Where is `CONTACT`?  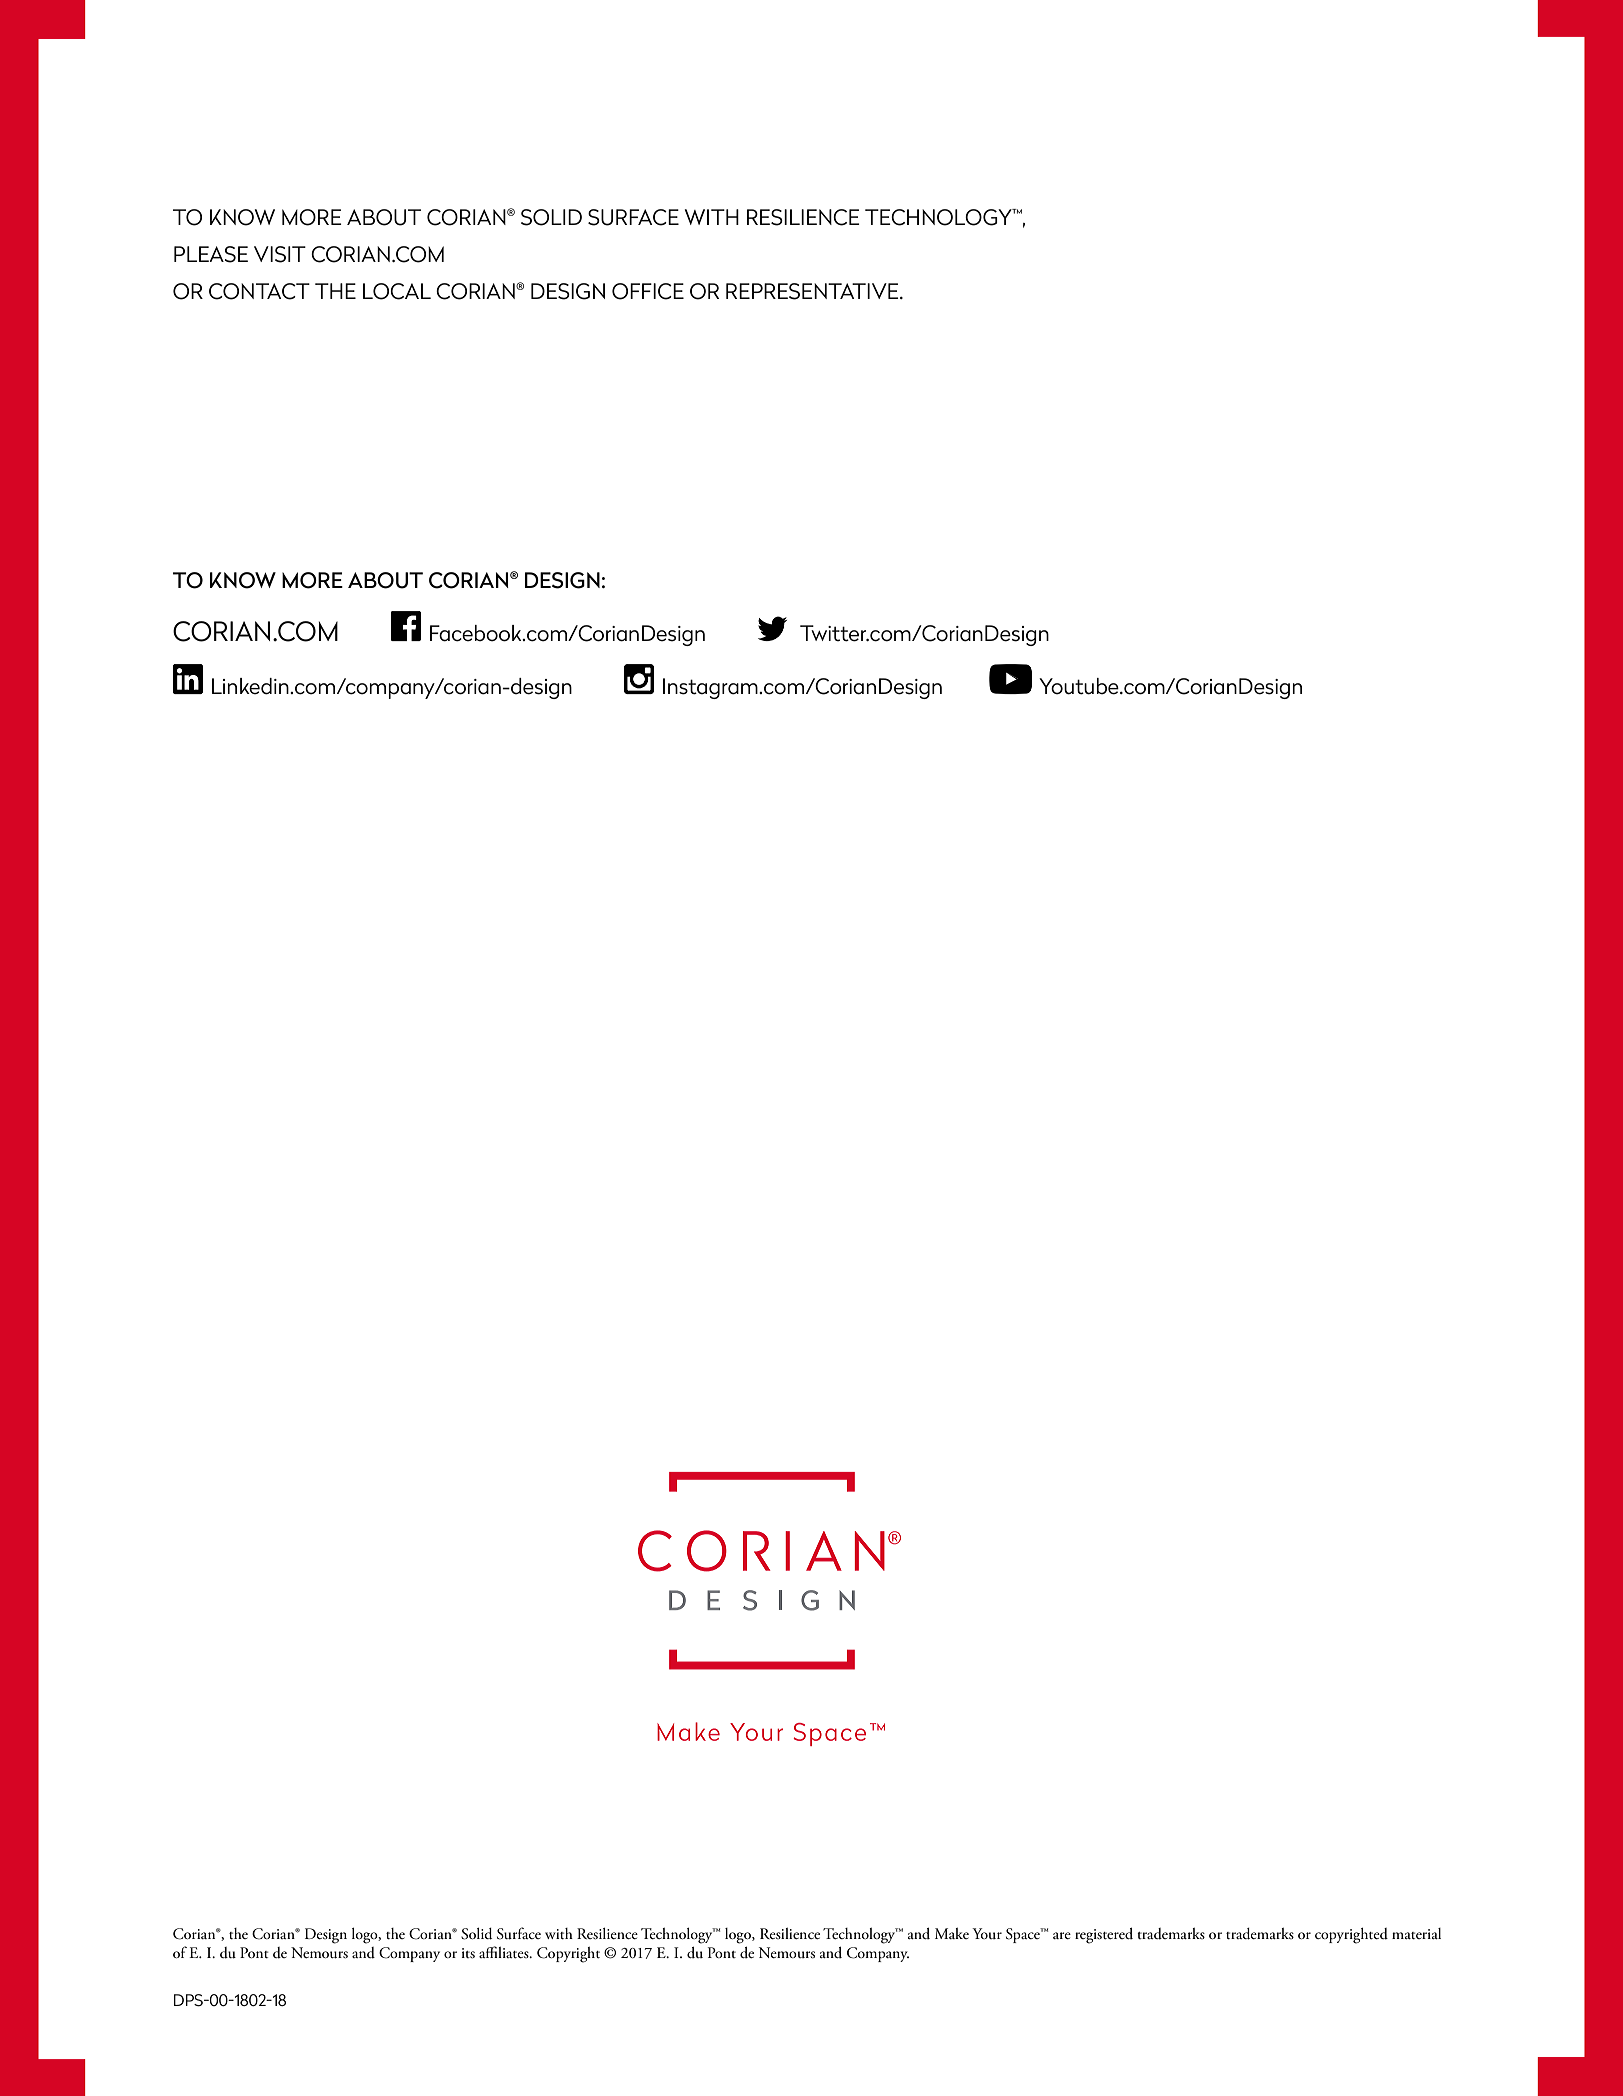
CONTACT is located at coordinates (259, 291).
